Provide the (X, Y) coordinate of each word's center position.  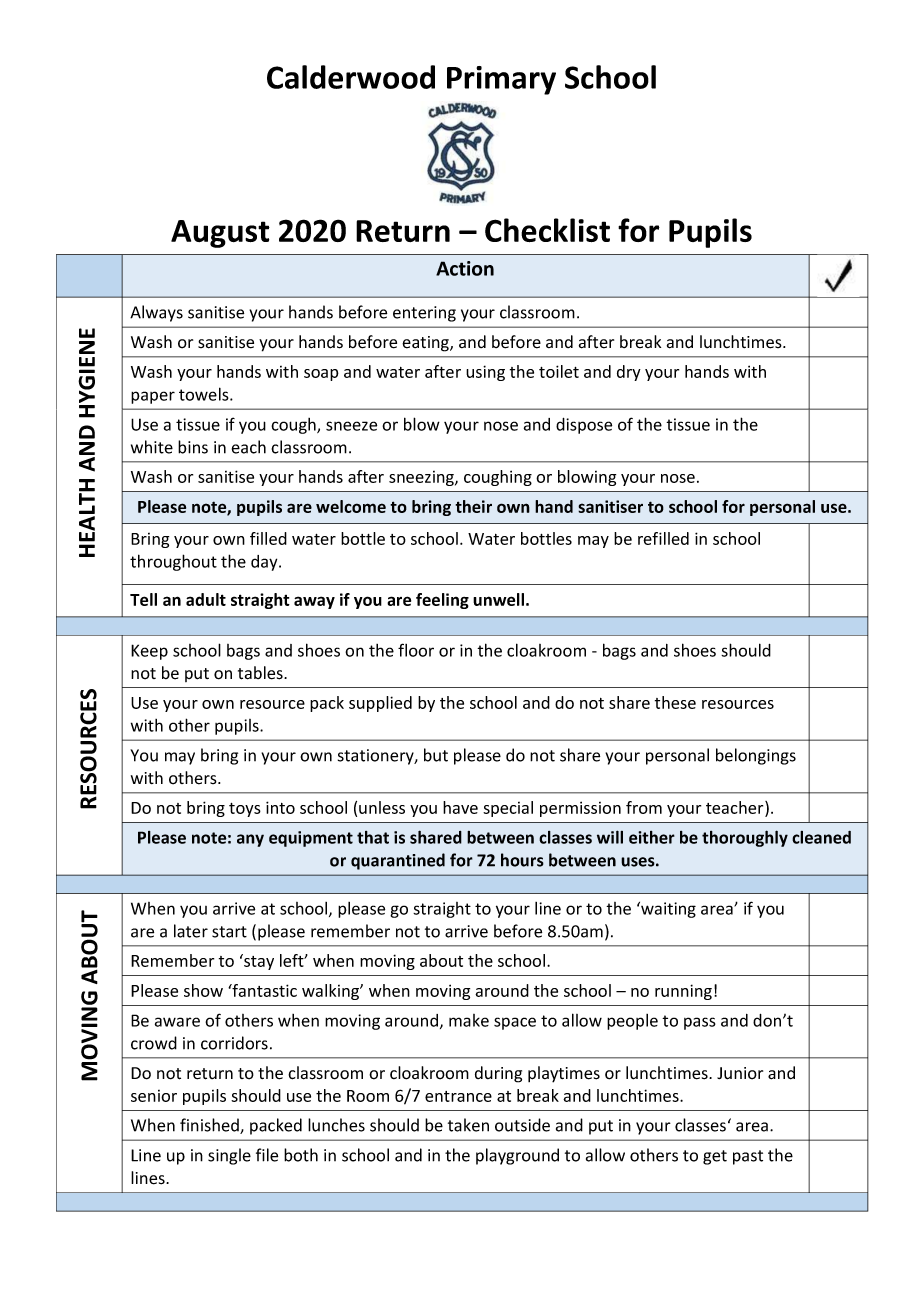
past (748, 1157)
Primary (501, 80)
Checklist (547, 230)
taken (468, 1125)
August (220, 234)
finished (210, 1126)
